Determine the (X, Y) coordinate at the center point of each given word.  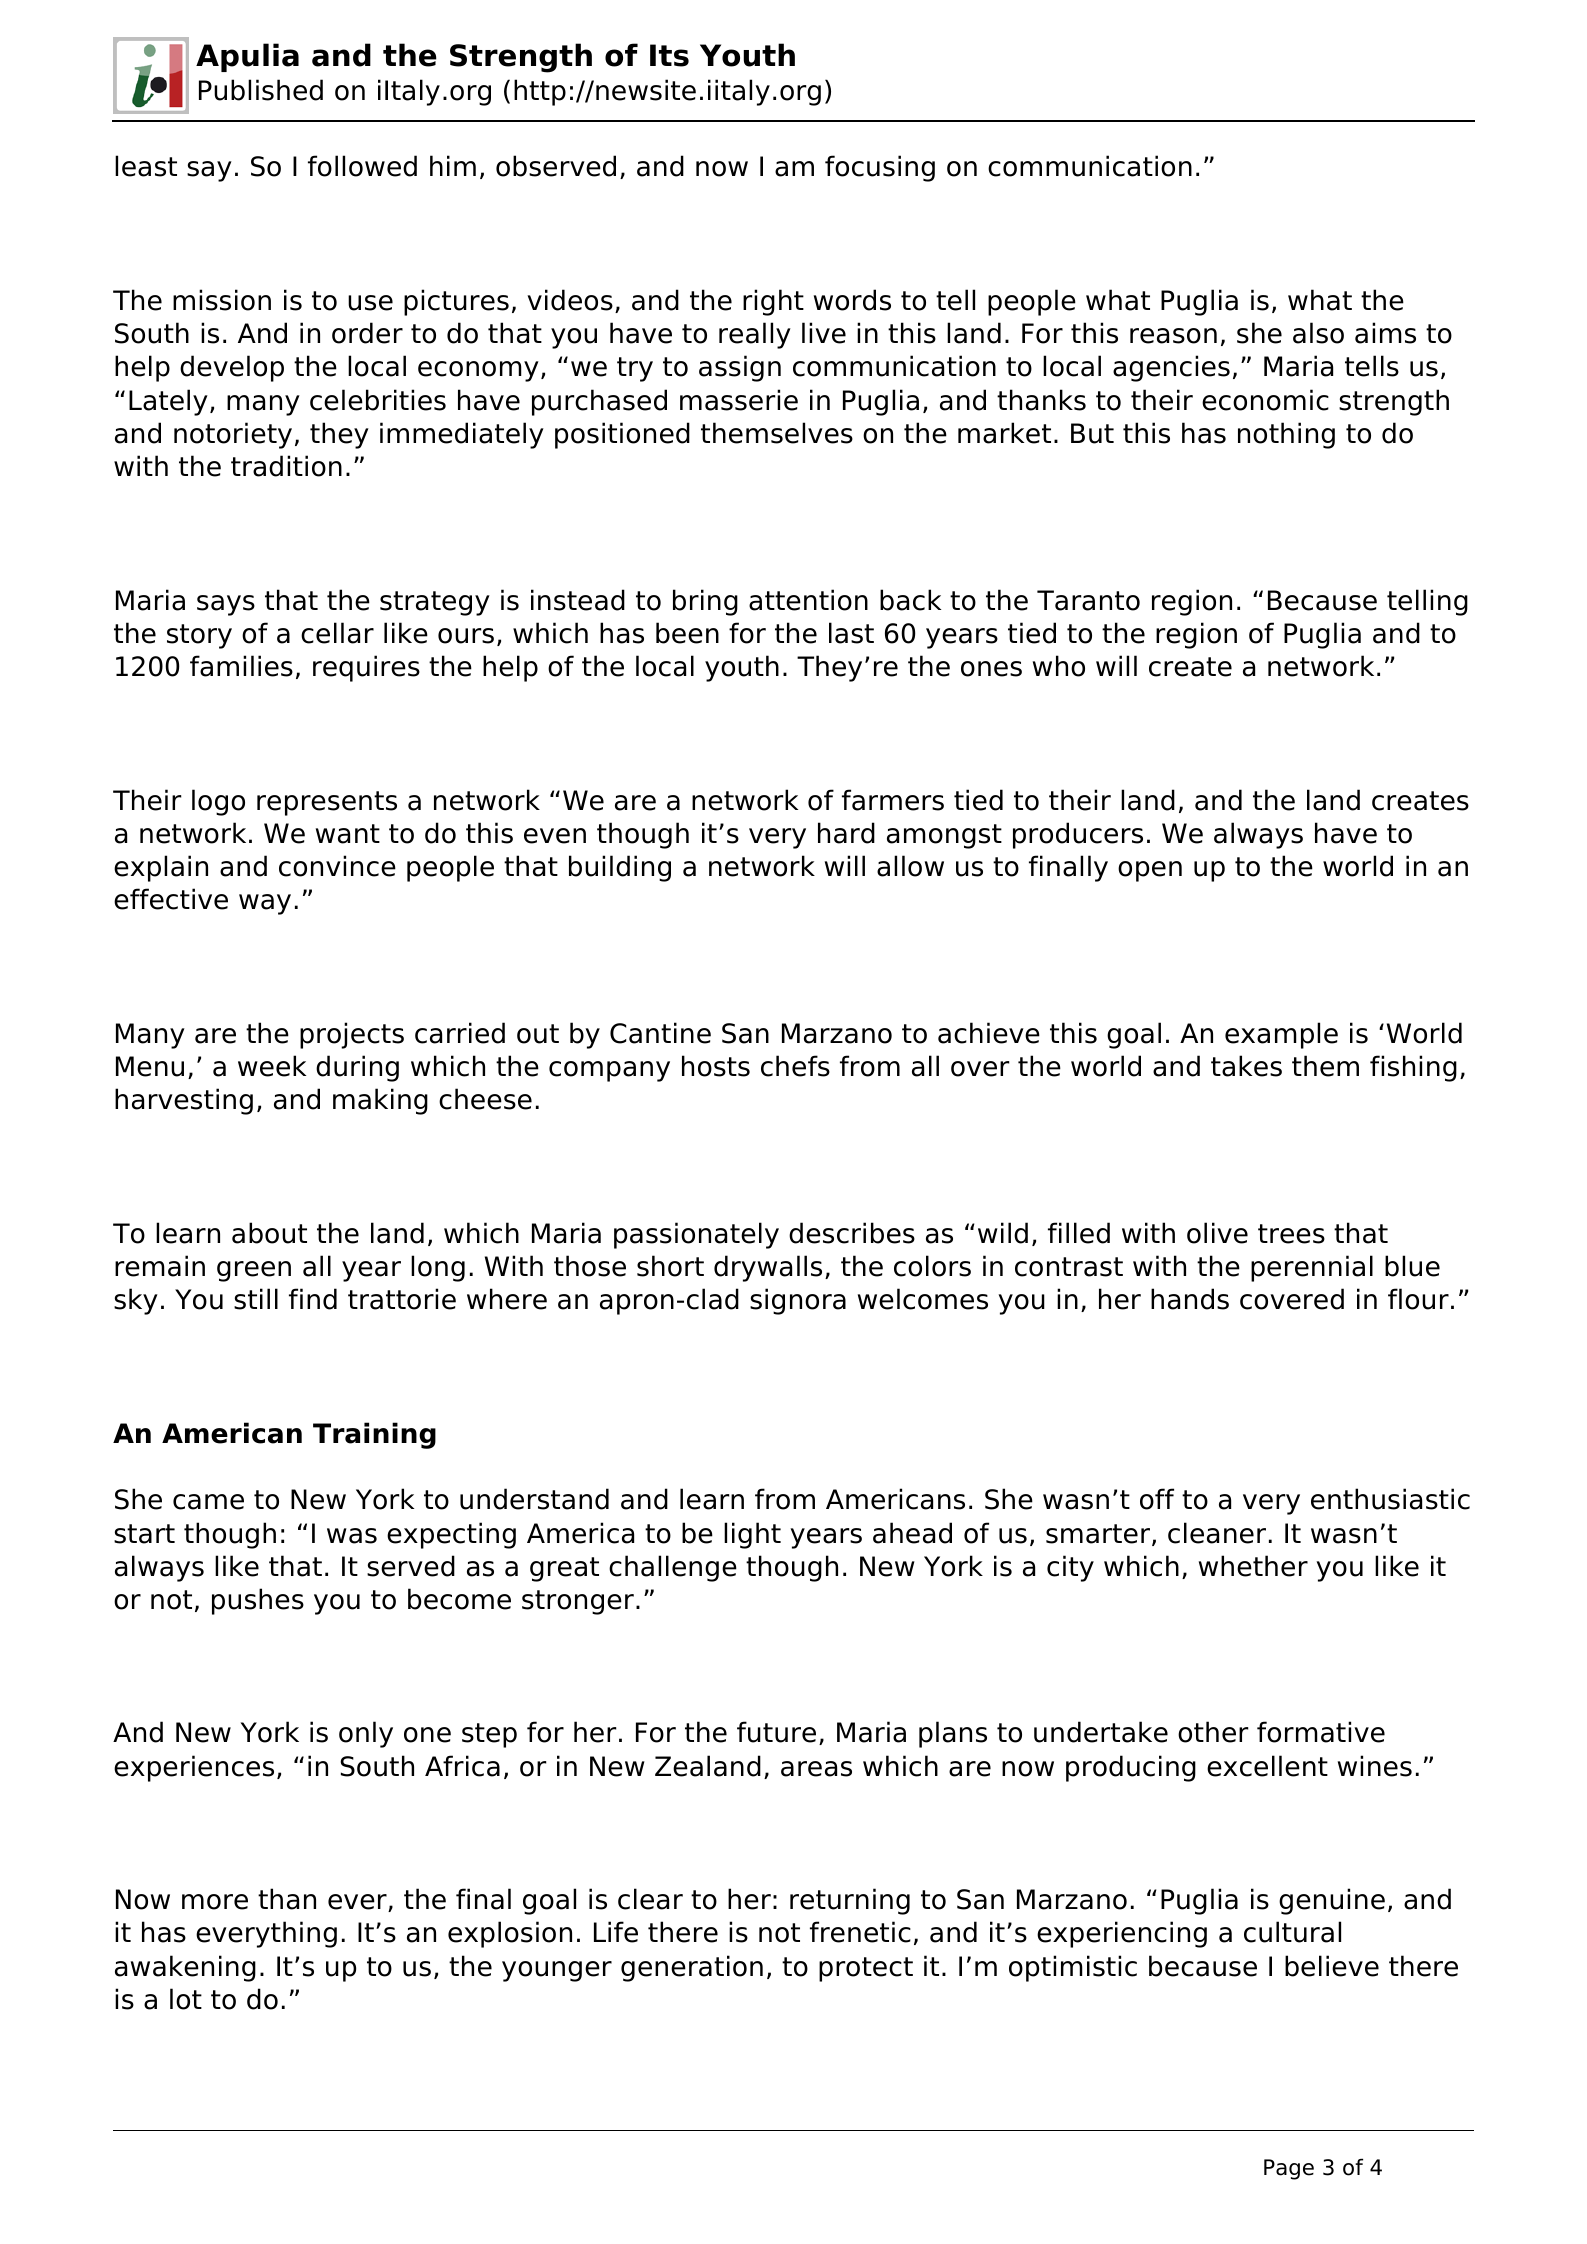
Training (374, 1435)
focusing (880, 168)
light (752, 1535)
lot (186, 1999)
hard (846, 833)
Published (261, 90)
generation (692, 1968)
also (1318, 333)
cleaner (1217, 1533)
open (1150, 871)
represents (327, 803)
